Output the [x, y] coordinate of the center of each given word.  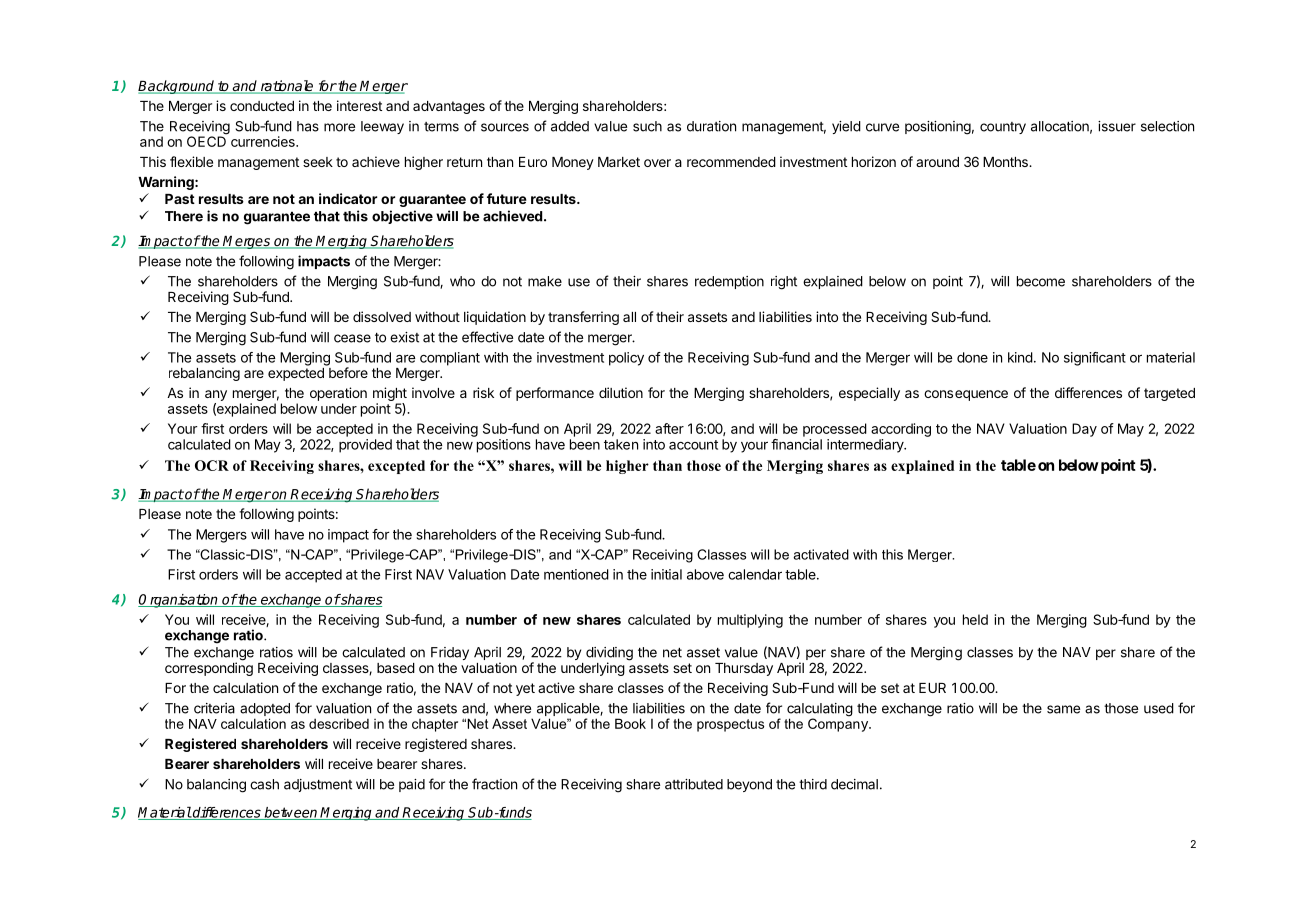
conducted [262, 106]
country [1003, 128]
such [647, 126]
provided [365, 446]
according [901, 430]
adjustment [318, 785]
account [693, 445]
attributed [694, 784]
